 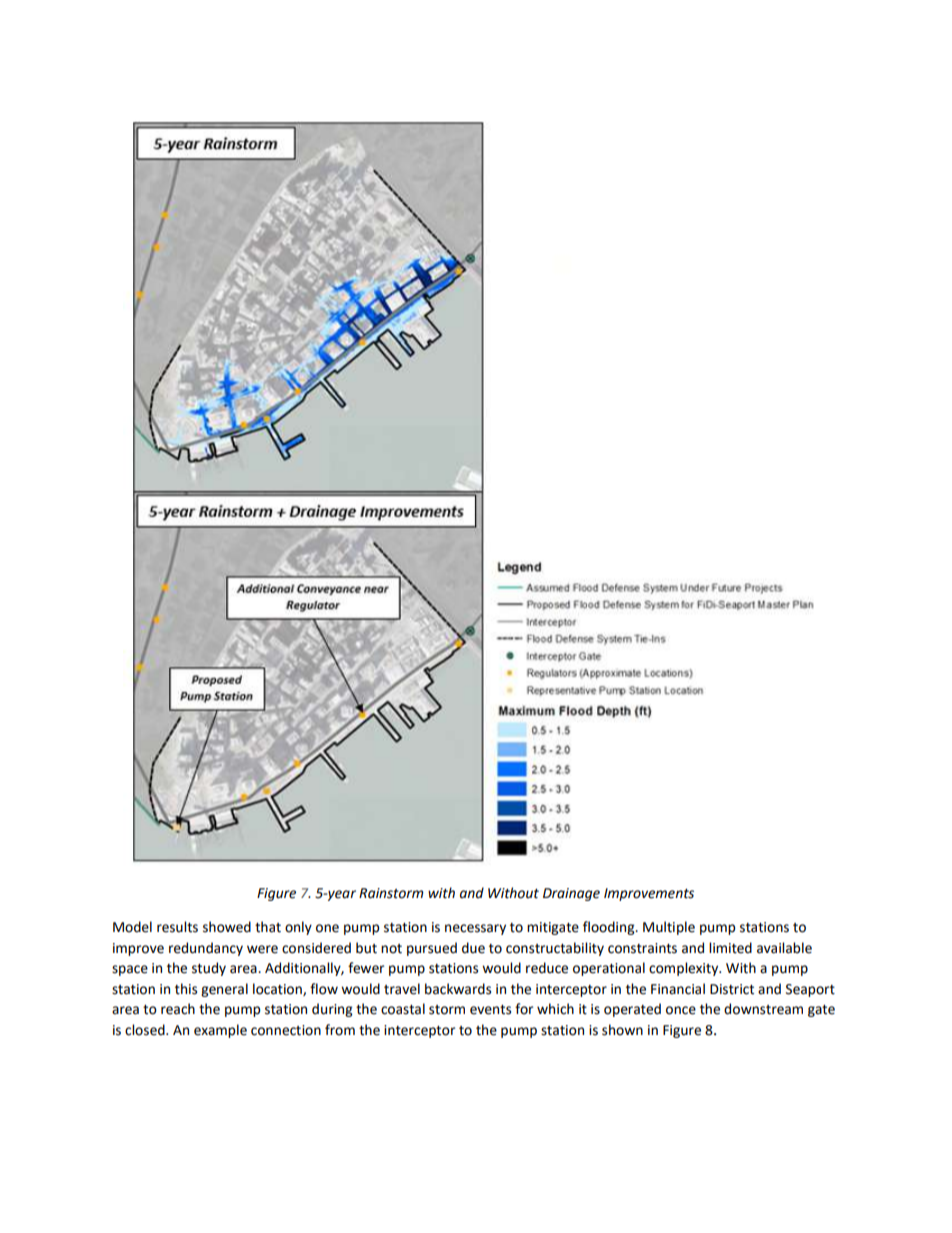 What do you see at coordinates (209, 969) in the screenshot?
I see `study` at bounding box center [209, 969].
